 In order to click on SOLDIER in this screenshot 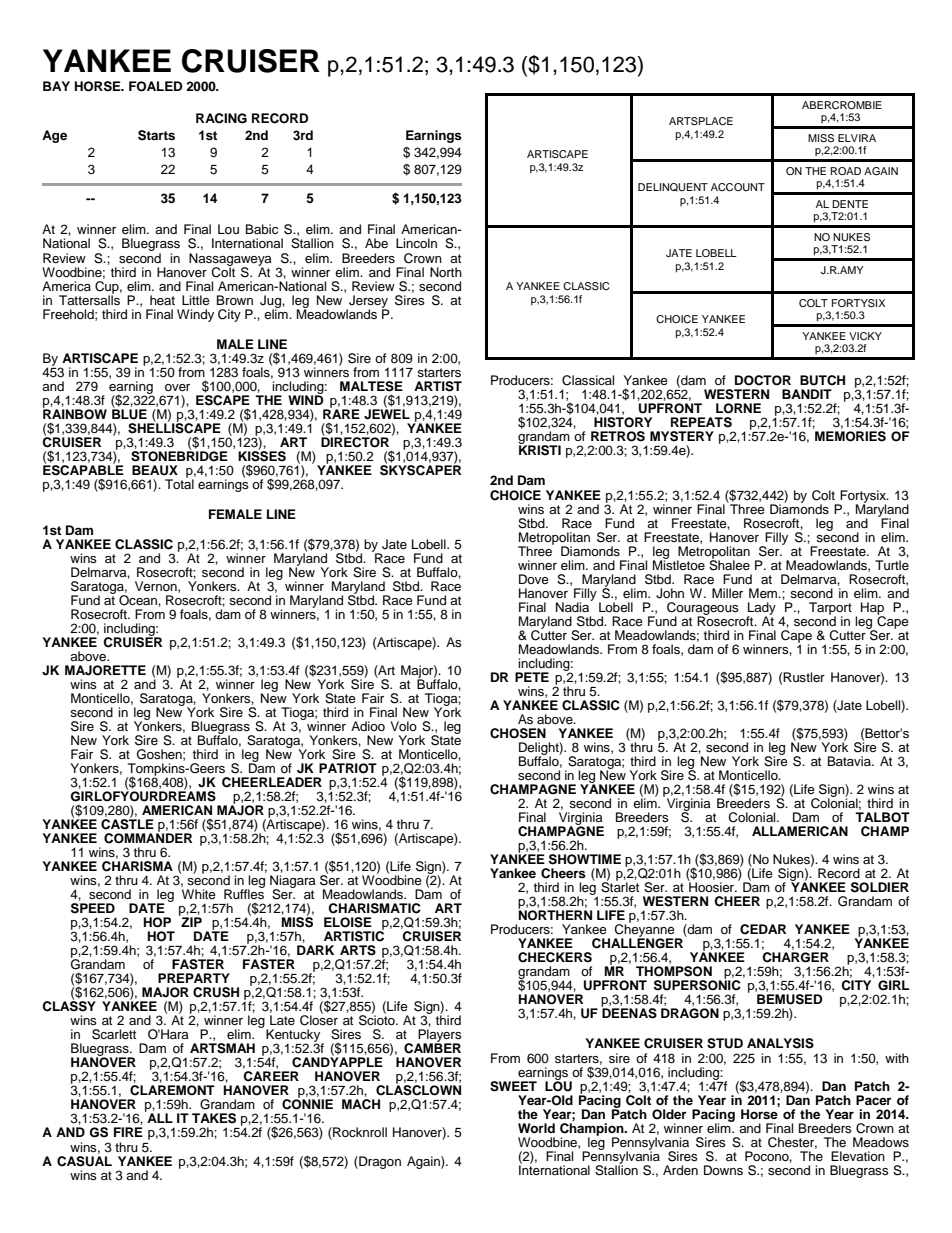, I will do `click(880, 887)`.
